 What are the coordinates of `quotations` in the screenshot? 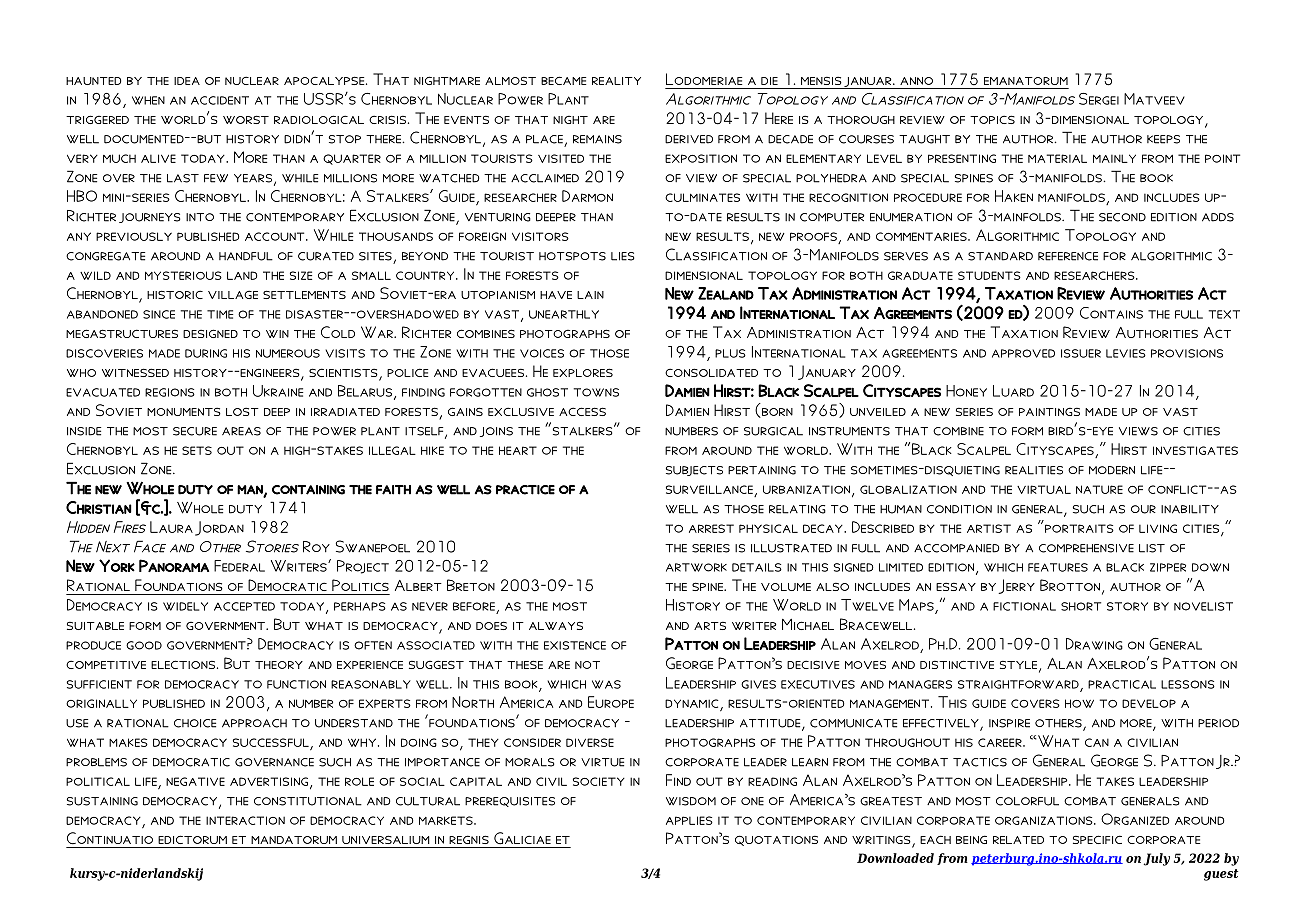 It's located at (776, 840).
